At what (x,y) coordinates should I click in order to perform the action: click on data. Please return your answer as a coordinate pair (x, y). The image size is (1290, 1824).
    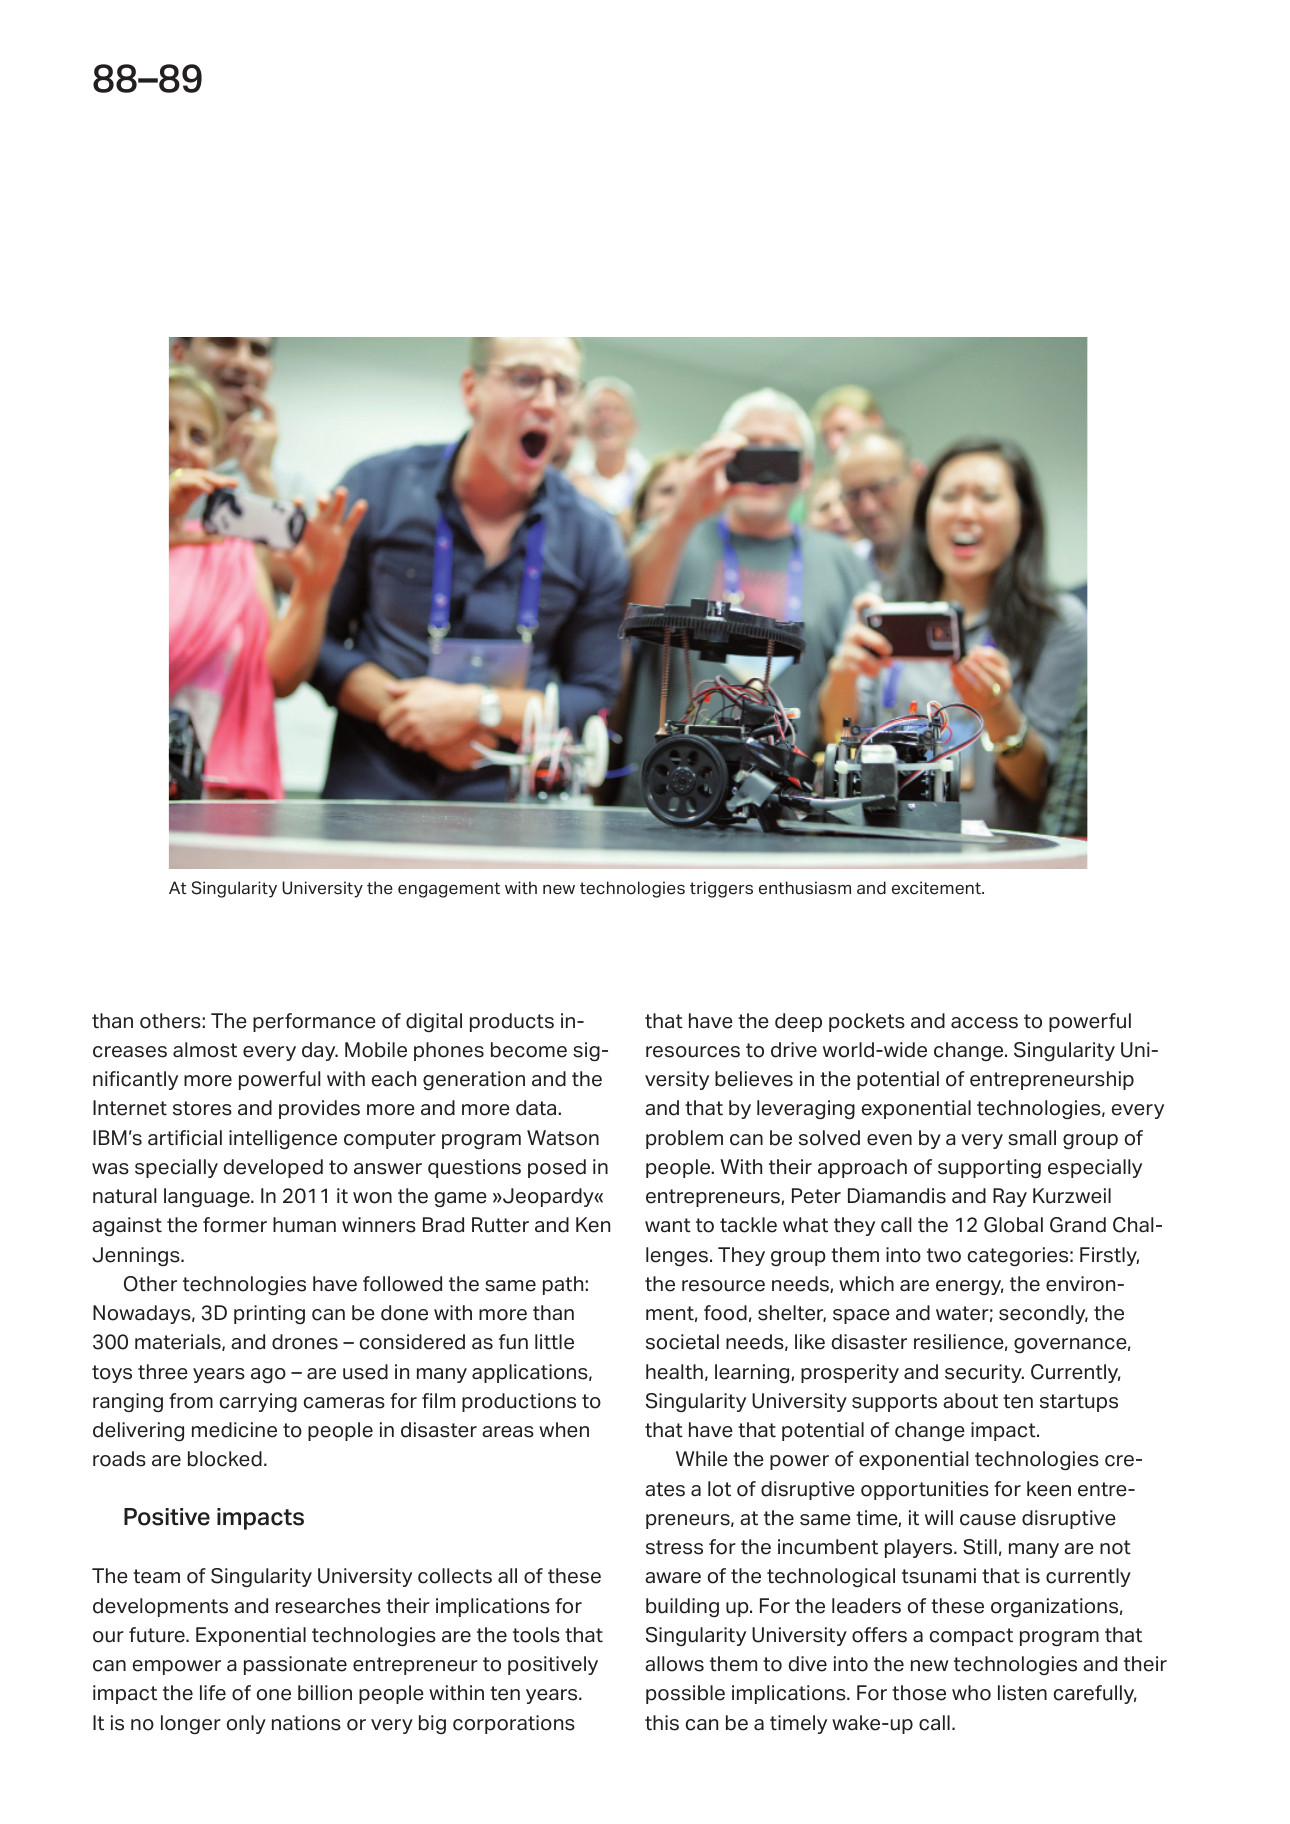
    Looking at the image, I should click on (537, 1108).
